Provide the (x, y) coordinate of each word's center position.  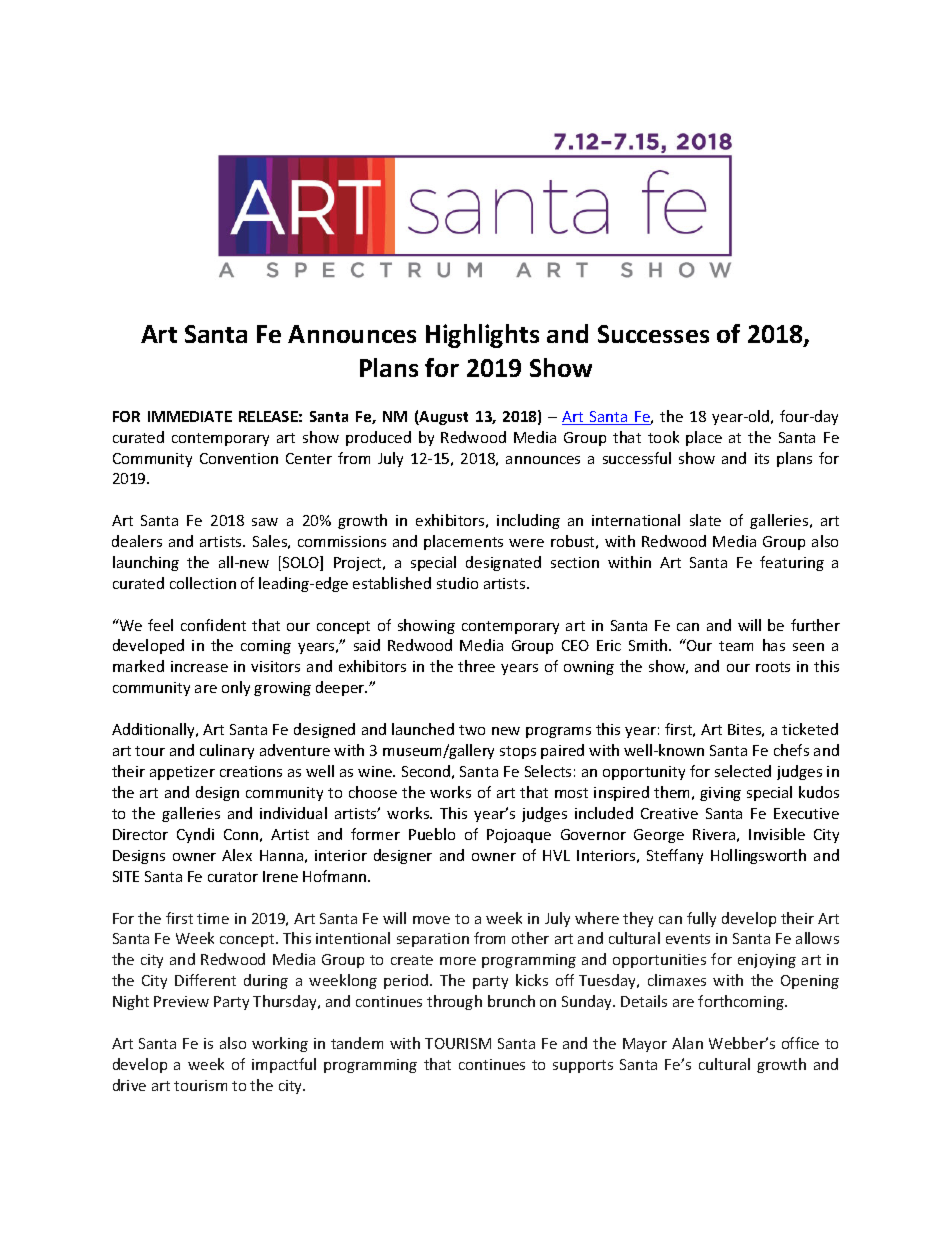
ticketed (810, 729)
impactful (284, 1065)
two (472, 730)
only (236, 688)
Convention (239, 458)
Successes (653, 334)
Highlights (482, 336)
